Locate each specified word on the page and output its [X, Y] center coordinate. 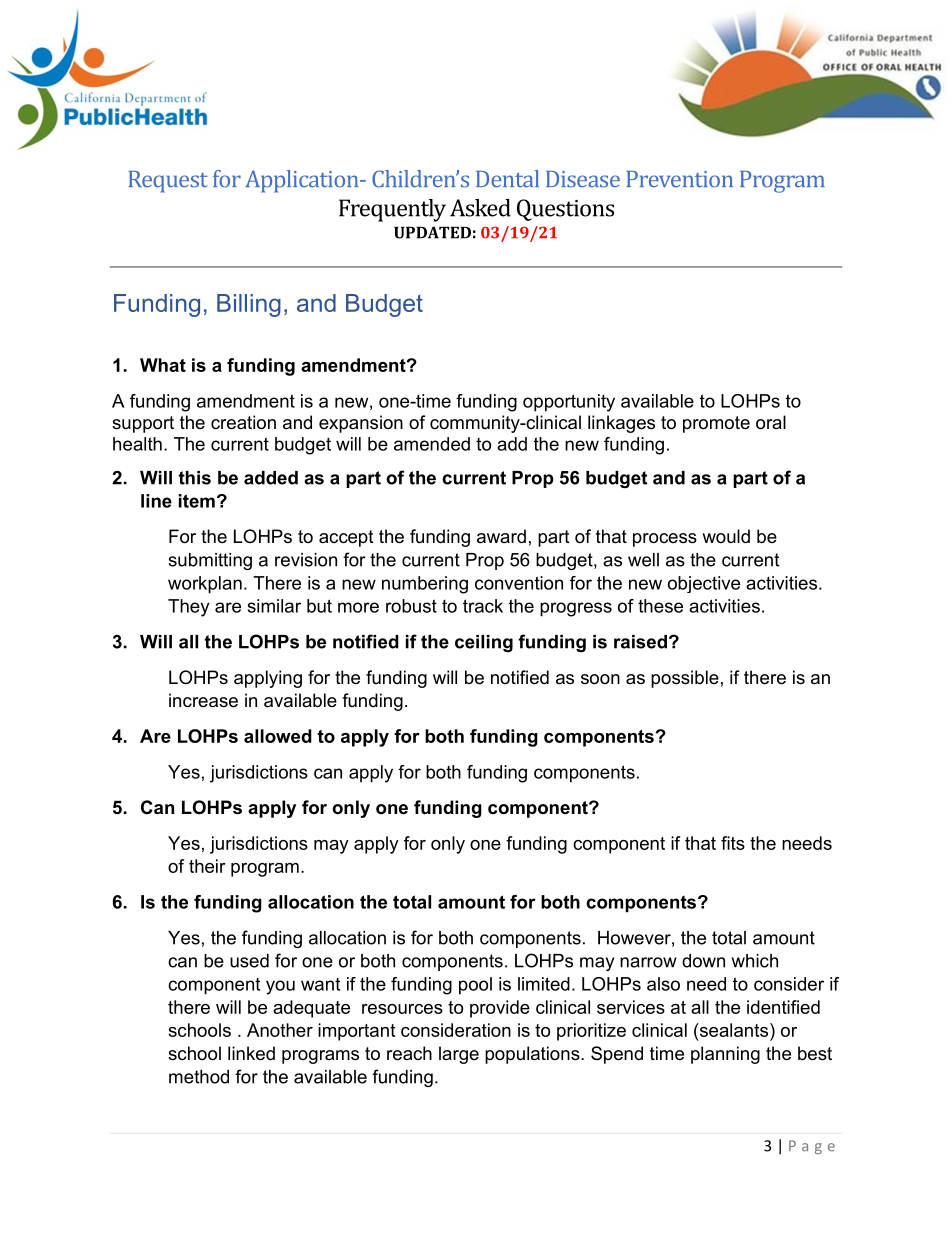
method [199, 1077]
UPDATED [432, 232]
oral [771, 422]
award [501, 536]
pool [475, 986]
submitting [210, 561]
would [726, 536]
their [207, 866]
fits [733, 843]
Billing [249, 305]
